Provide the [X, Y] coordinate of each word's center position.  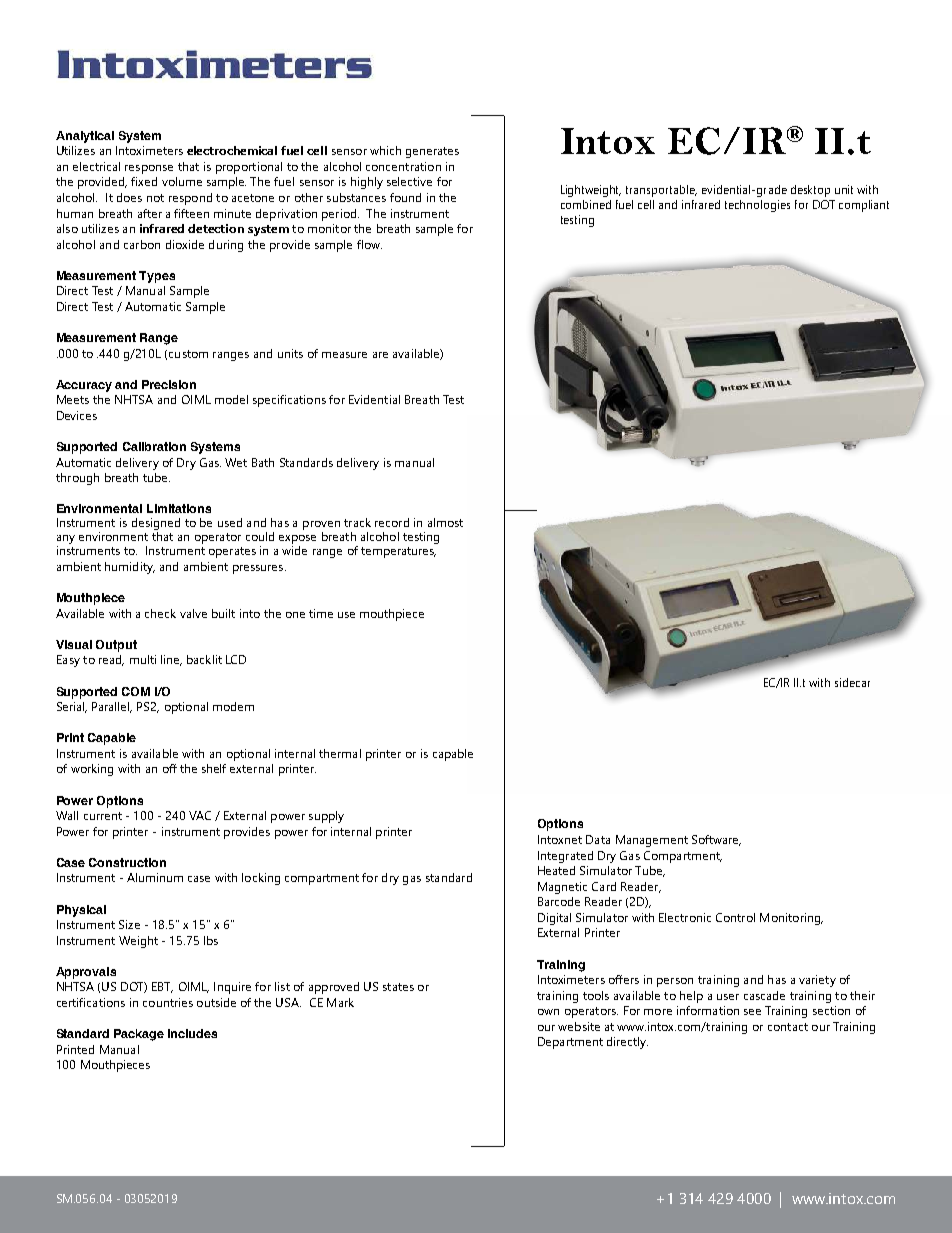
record [392, 522]
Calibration [154, 446]
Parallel [112, 707]
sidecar [852, 682]
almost [445, 522]
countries [168, 1002]
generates [432, 152]
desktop [810, 191]
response [149, 169]
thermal [340, 753]
